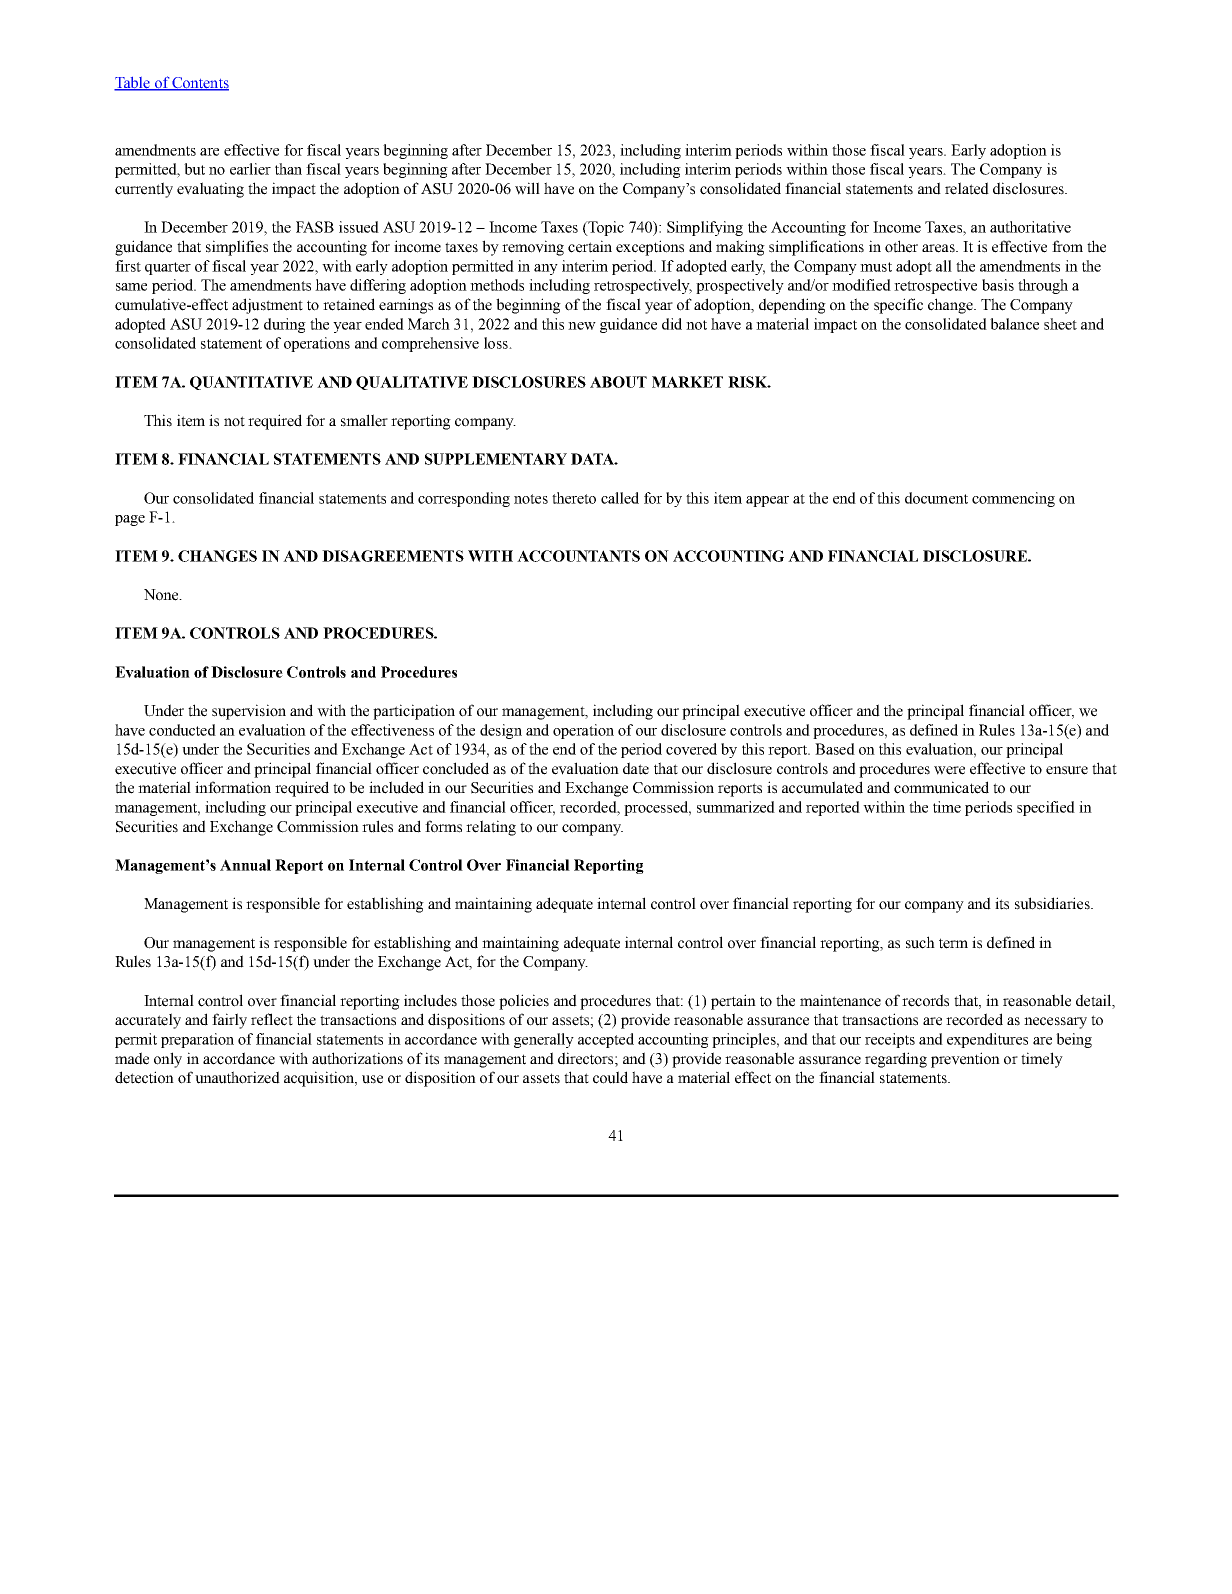 Image resolution: width=1232 pixels, height=1594 pixels. What do you see at coordinates (527, 188) in the screenshot?
I see `will` at bounding box center [527, 188].
